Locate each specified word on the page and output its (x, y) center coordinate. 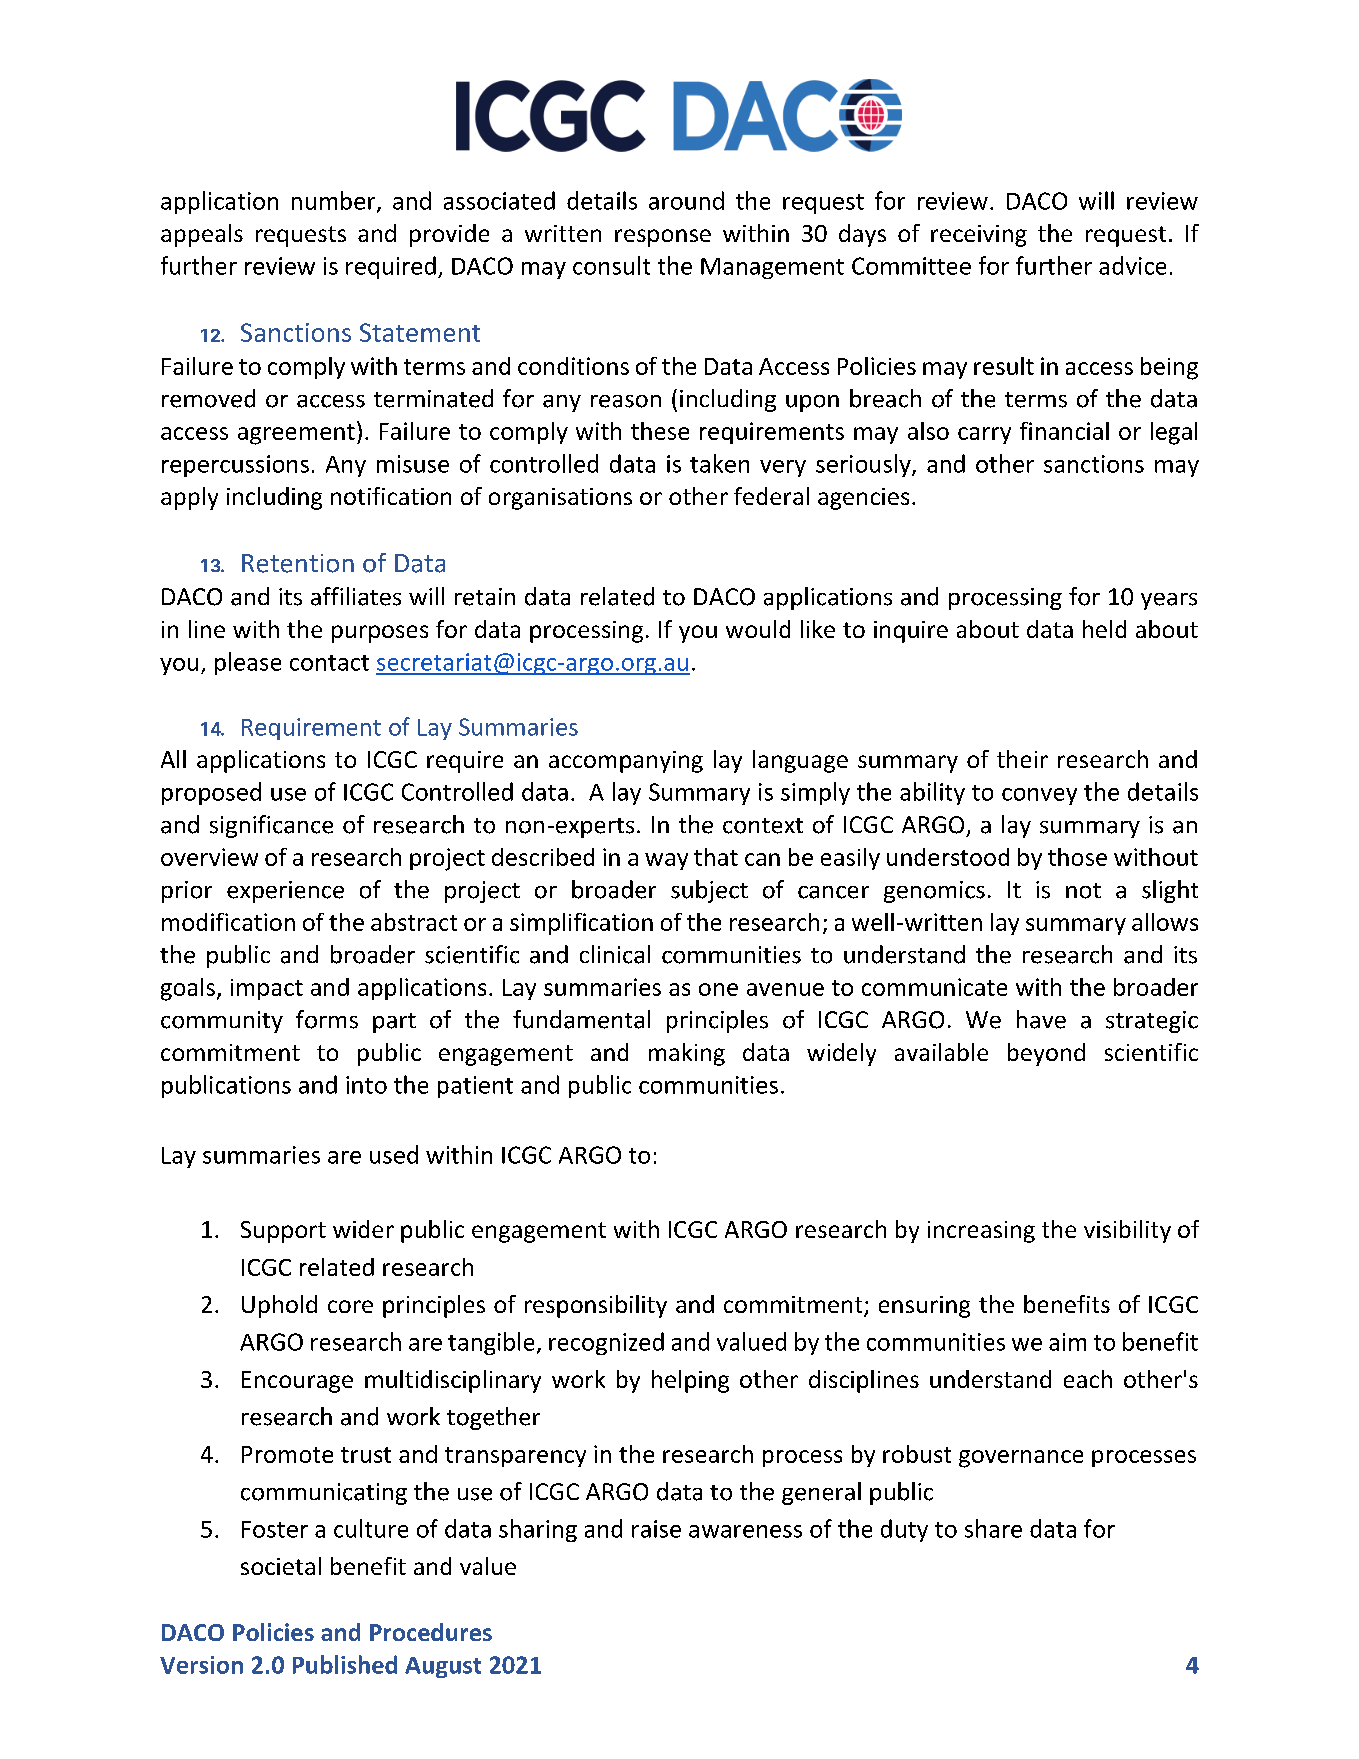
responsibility (596, 1306)
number (335, 201)
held (1104, 629)
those (1077, 857)
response (663, 238)
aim (1067, 1342)
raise (656, 1529)
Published (345, 1664)
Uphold (279, 1306)
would (758, 629)
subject (709, 891)
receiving (979, 236)
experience (285, 892)
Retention (298, 563)
